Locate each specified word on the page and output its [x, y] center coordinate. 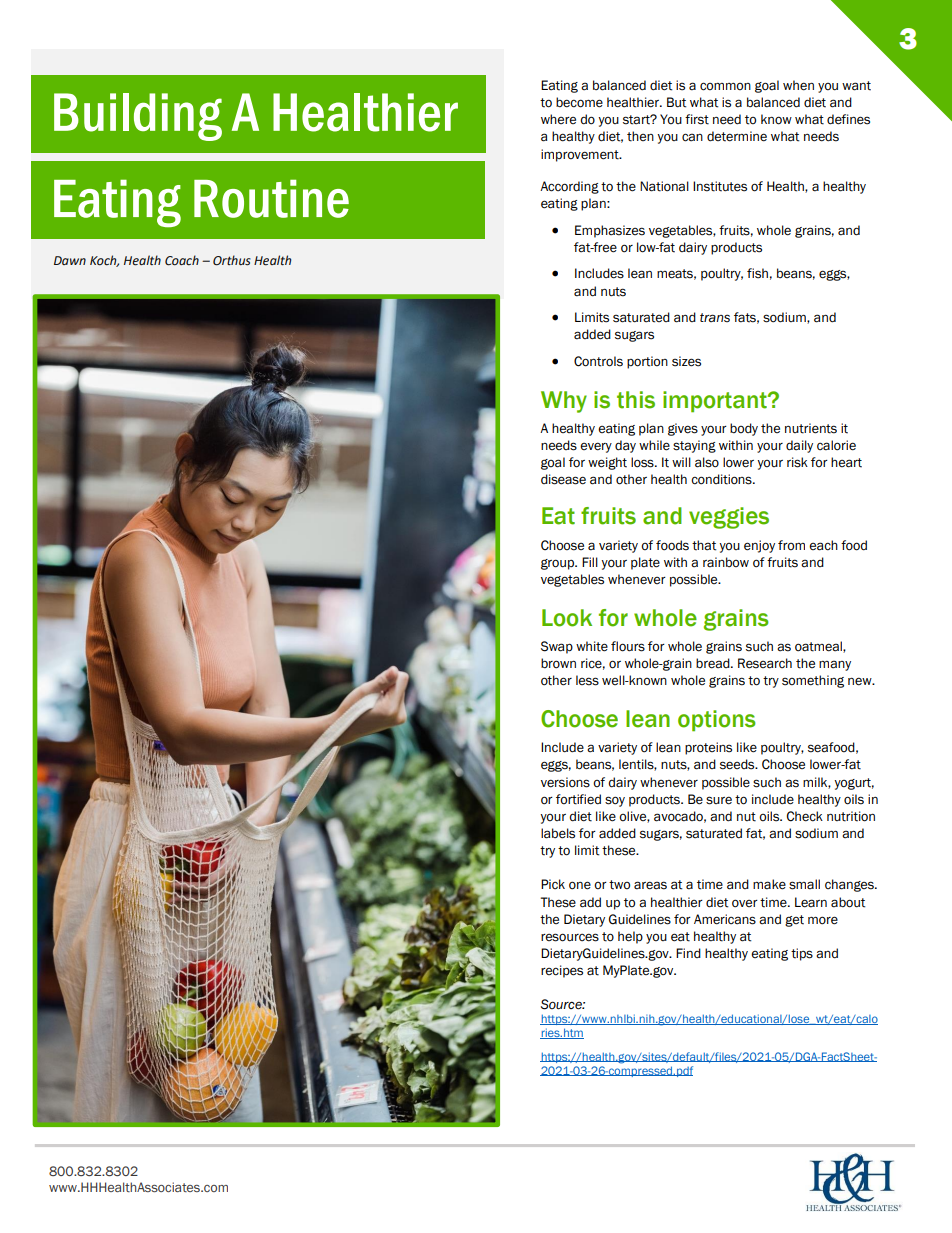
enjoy [759, 546]
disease [563, 479]
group [559, 564]
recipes [562, 971]
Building [138, 117]
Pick [553, 884]
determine [737, 136]
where [558, 119]
